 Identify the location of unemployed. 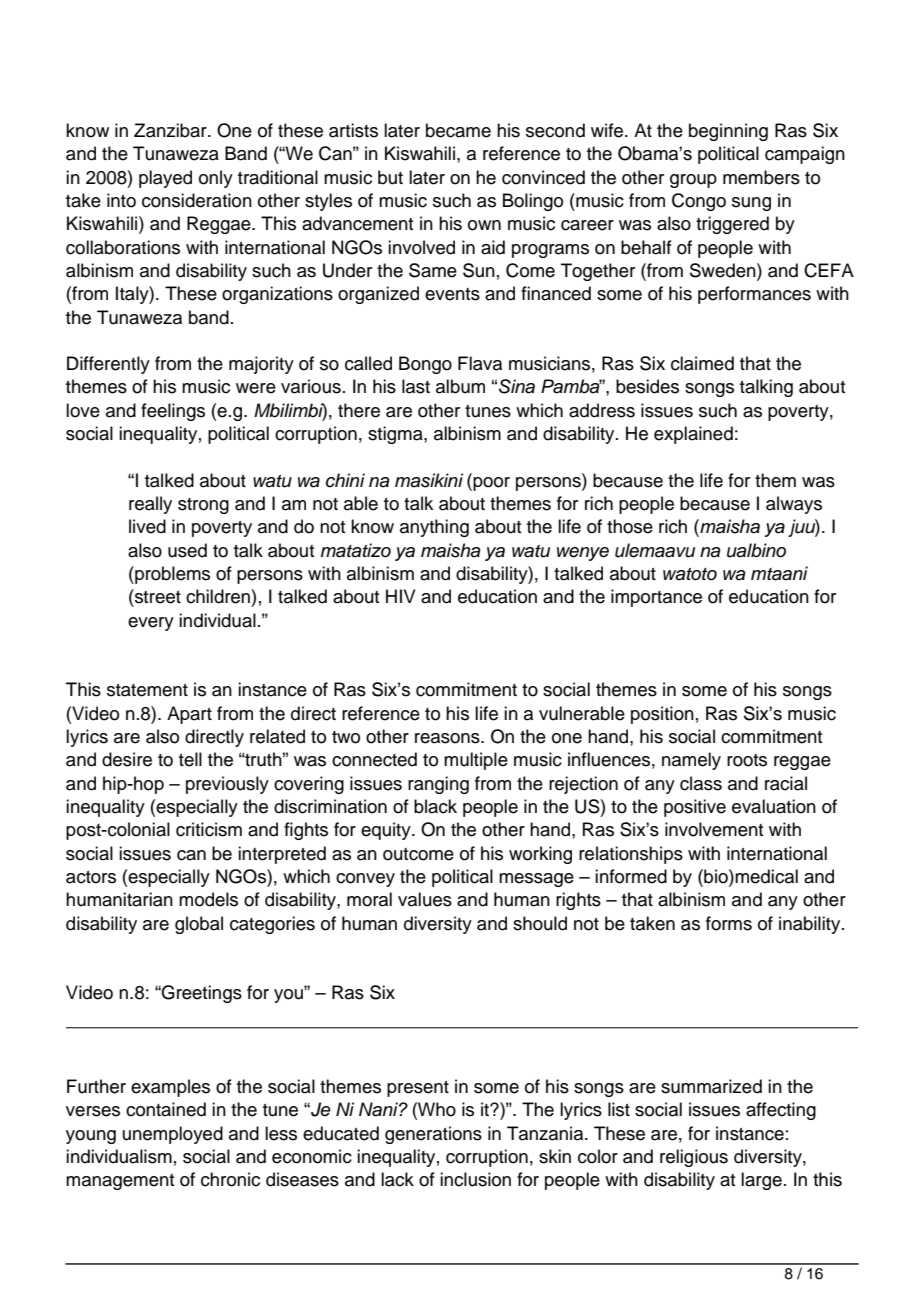
(173, 1135).
